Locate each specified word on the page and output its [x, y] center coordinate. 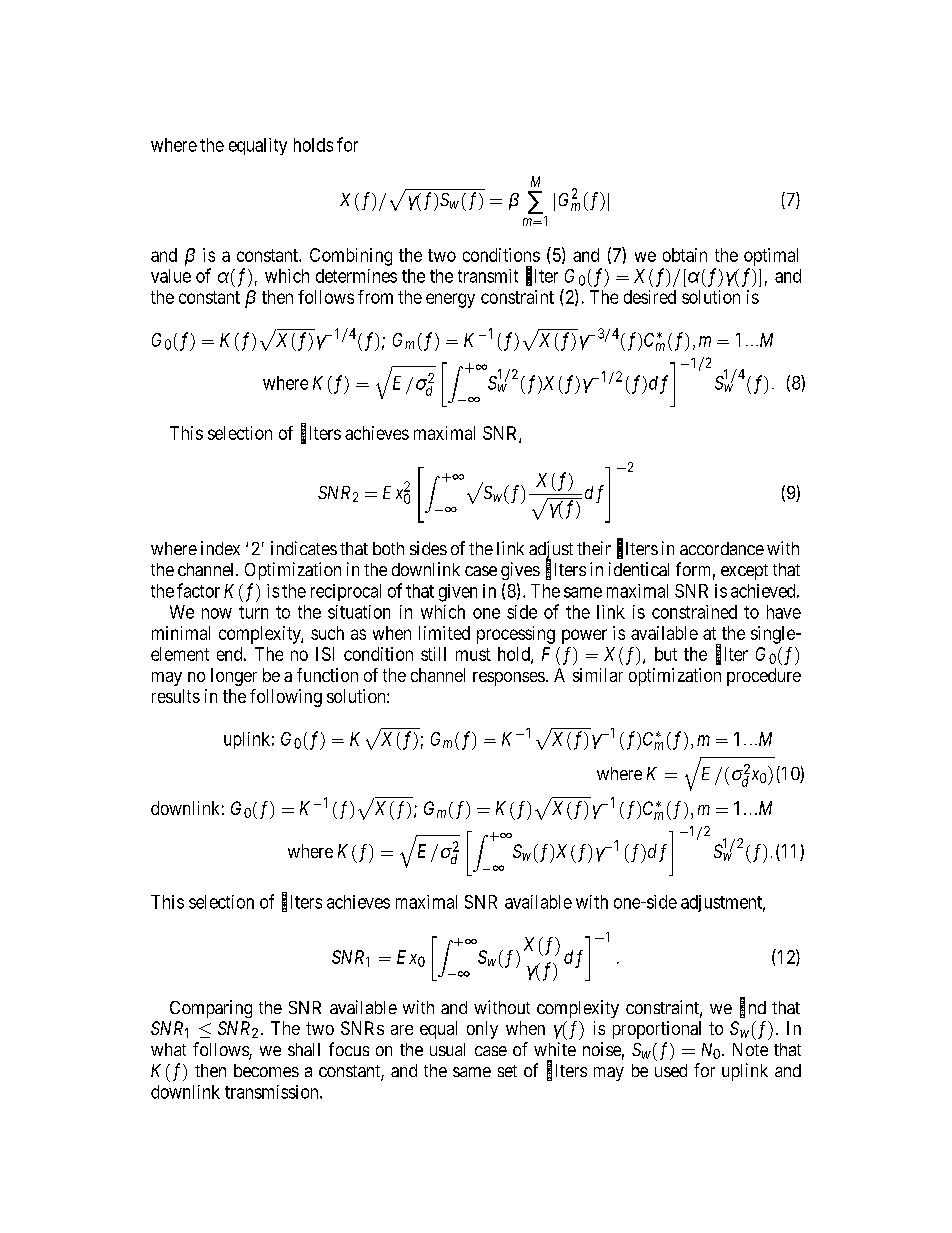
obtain [685, 255]
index [220, 548]
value [171, 276]
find [753, 1008]
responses [509, 679]
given [458, 593]
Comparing [211, 1009]
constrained [694, 612]
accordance [722, 548]
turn [253, 612]
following [286, 698]
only [482, 1030]
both [388, 548]
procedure [764, 677]
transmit [488, 276]
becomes [266, 1070]
